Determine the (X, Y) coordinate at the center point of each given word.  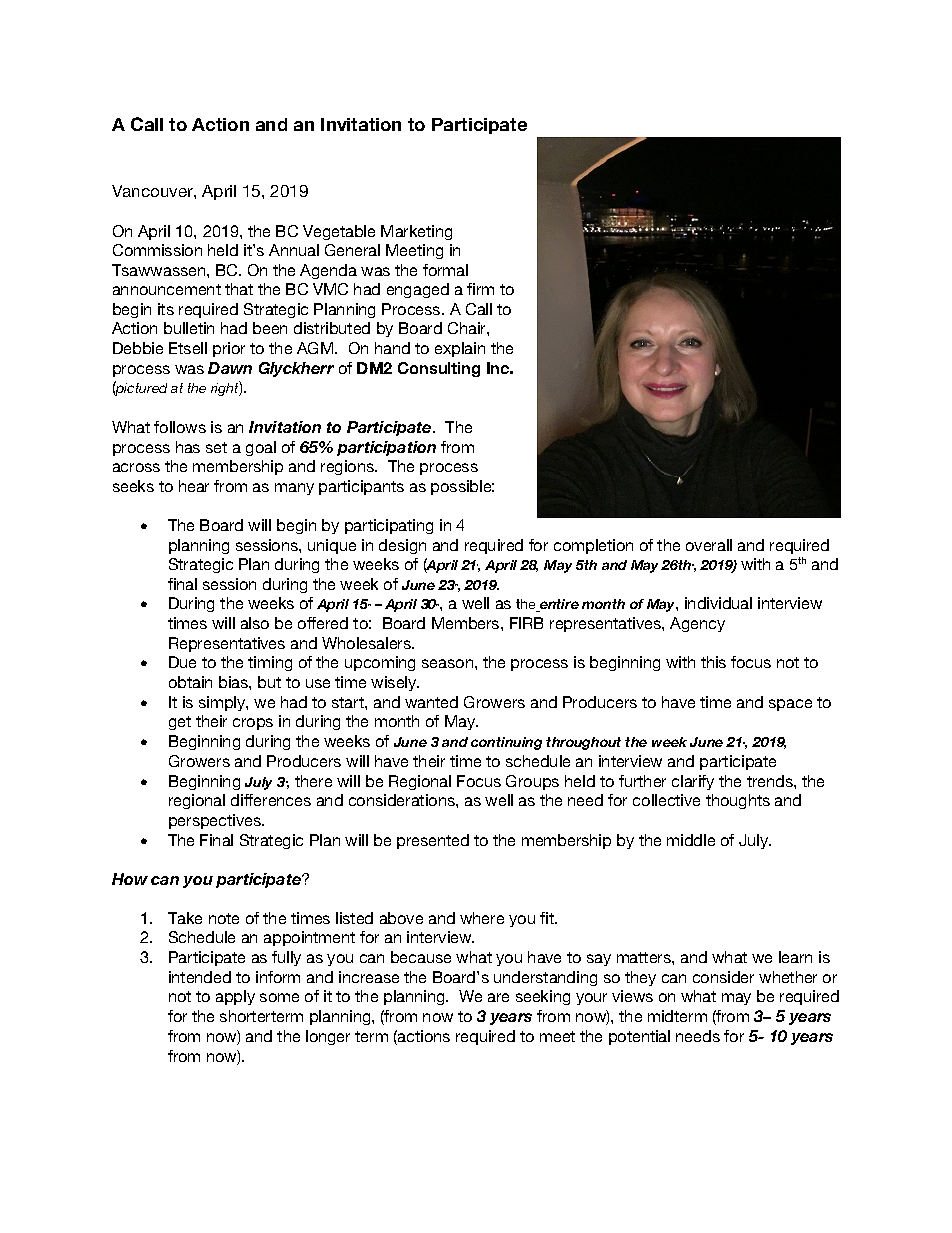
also (255, 623)
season (449, 663)
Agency (697, 624)
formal (445, 270)
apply (235, 997)
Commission (157, 250)
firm (480, 289)
